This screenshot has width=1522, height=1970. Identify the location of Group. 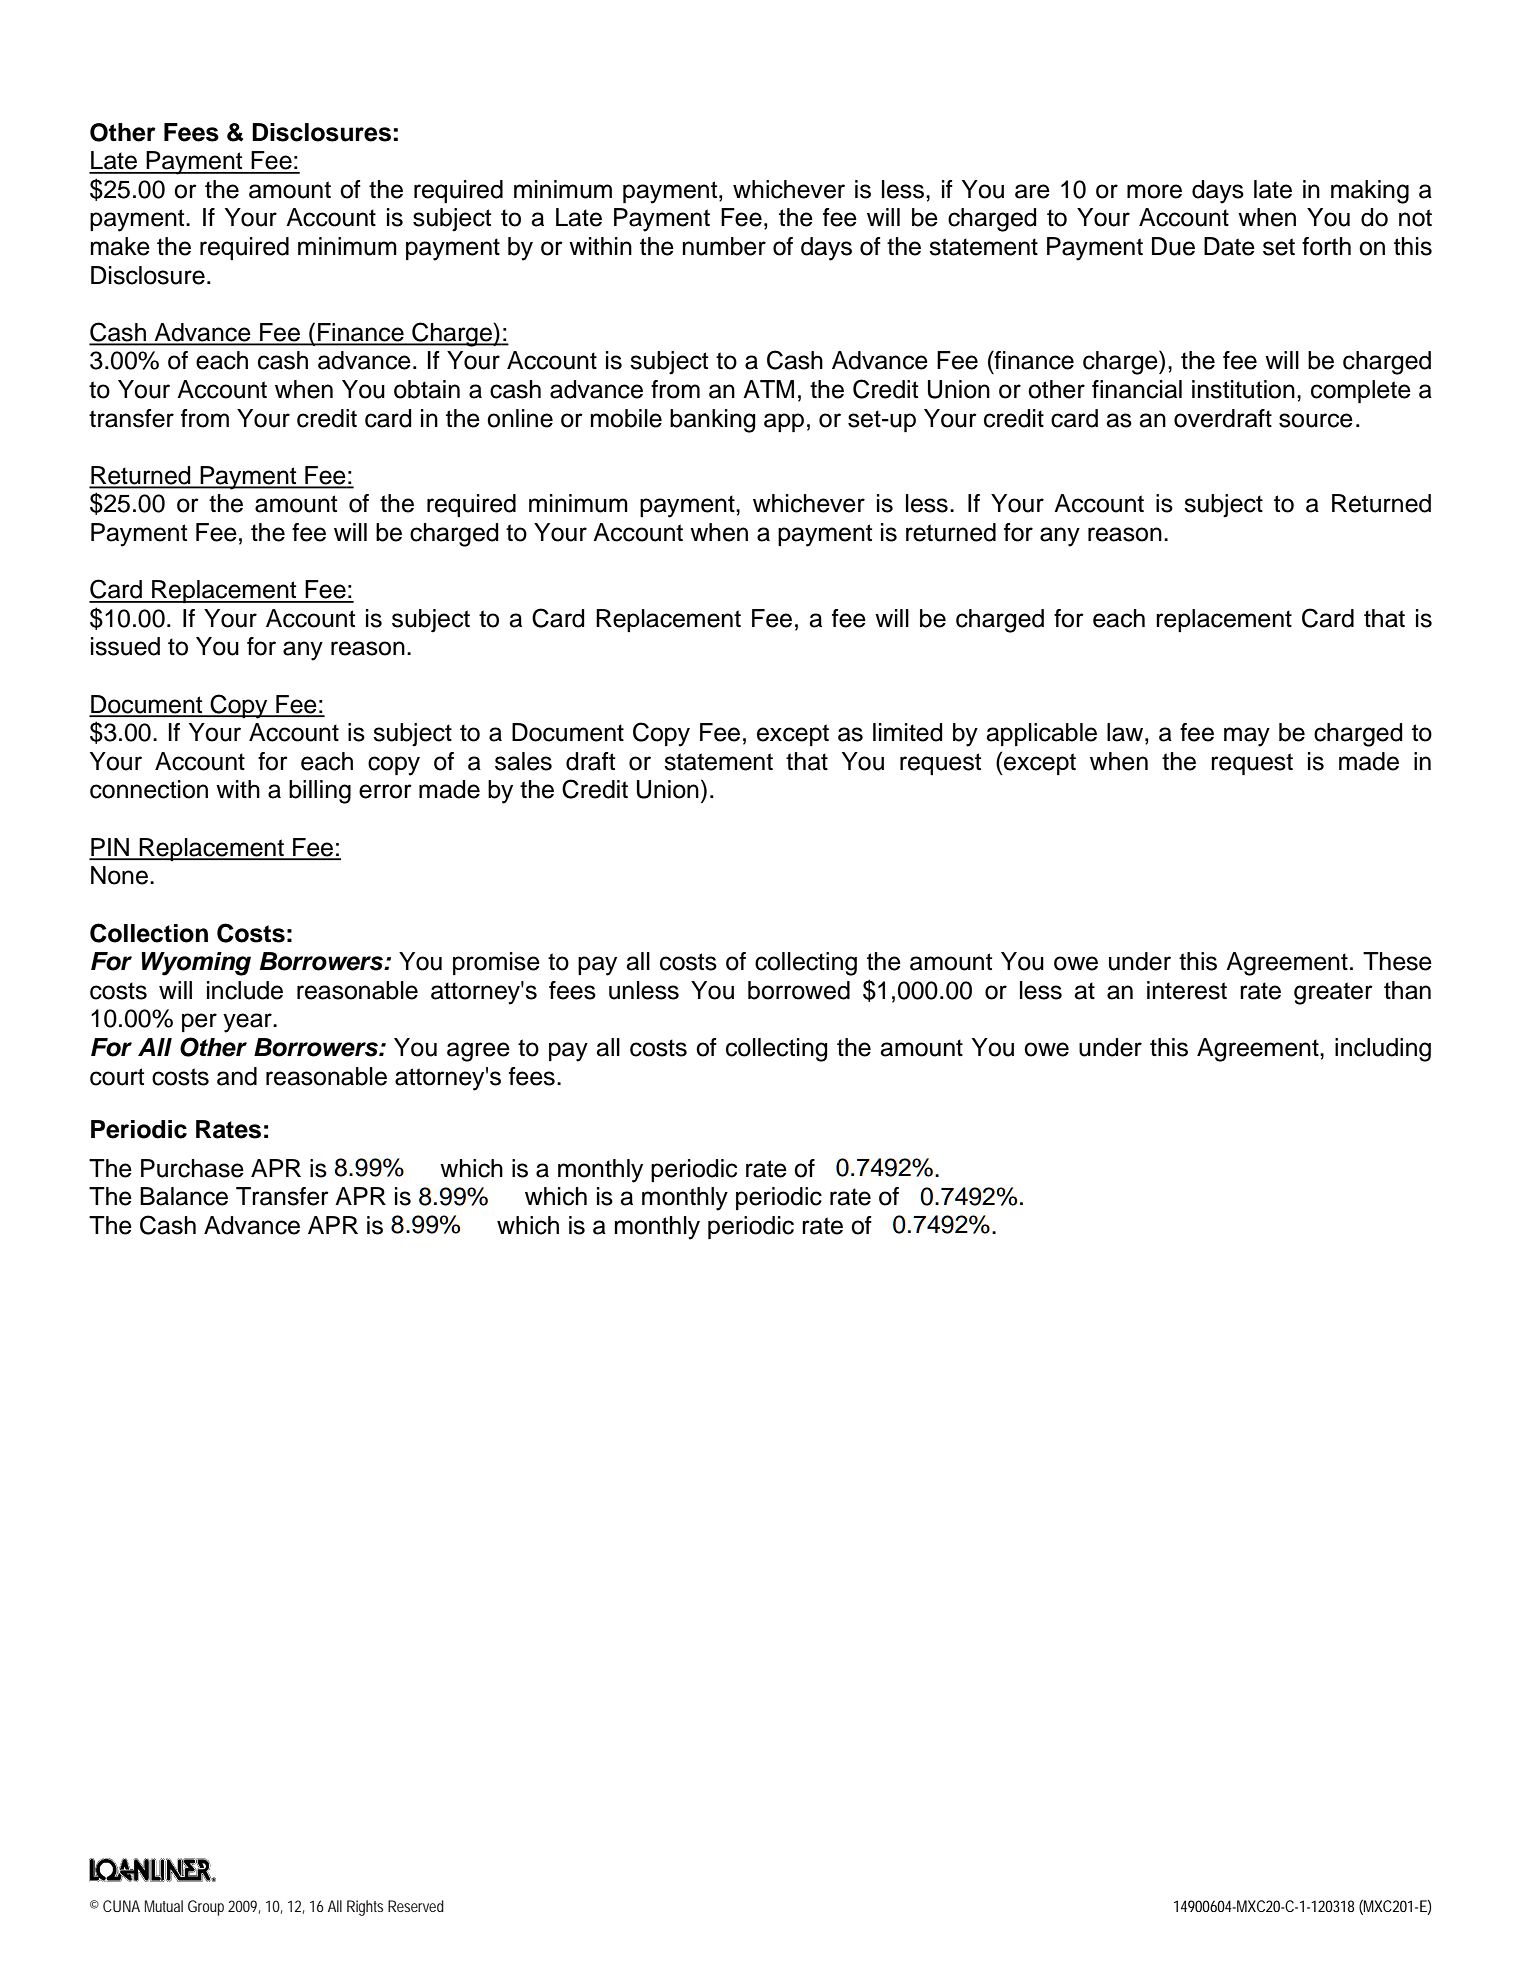
(206, 1908).
